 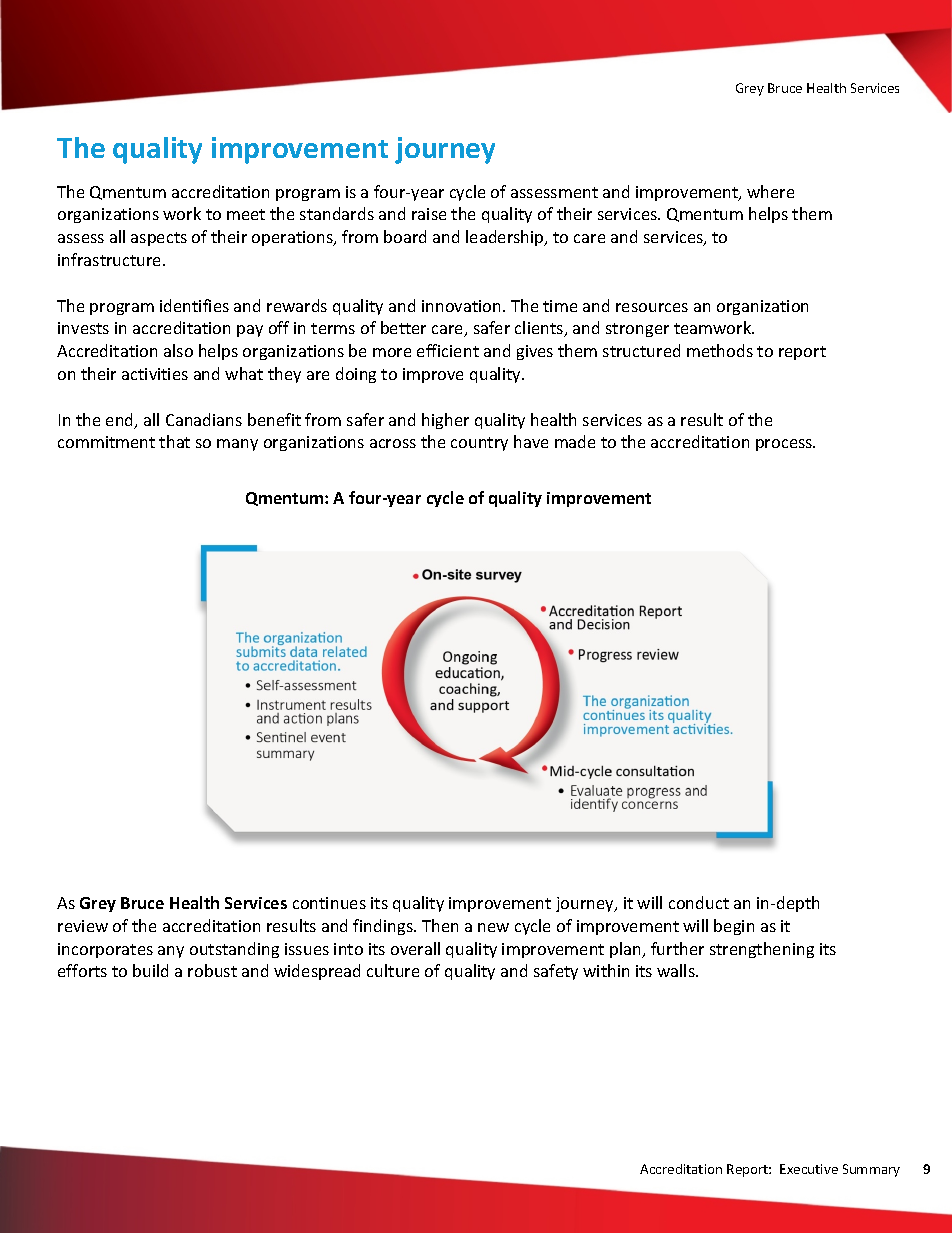 I want to click on build, so click(x=150, y=970).
